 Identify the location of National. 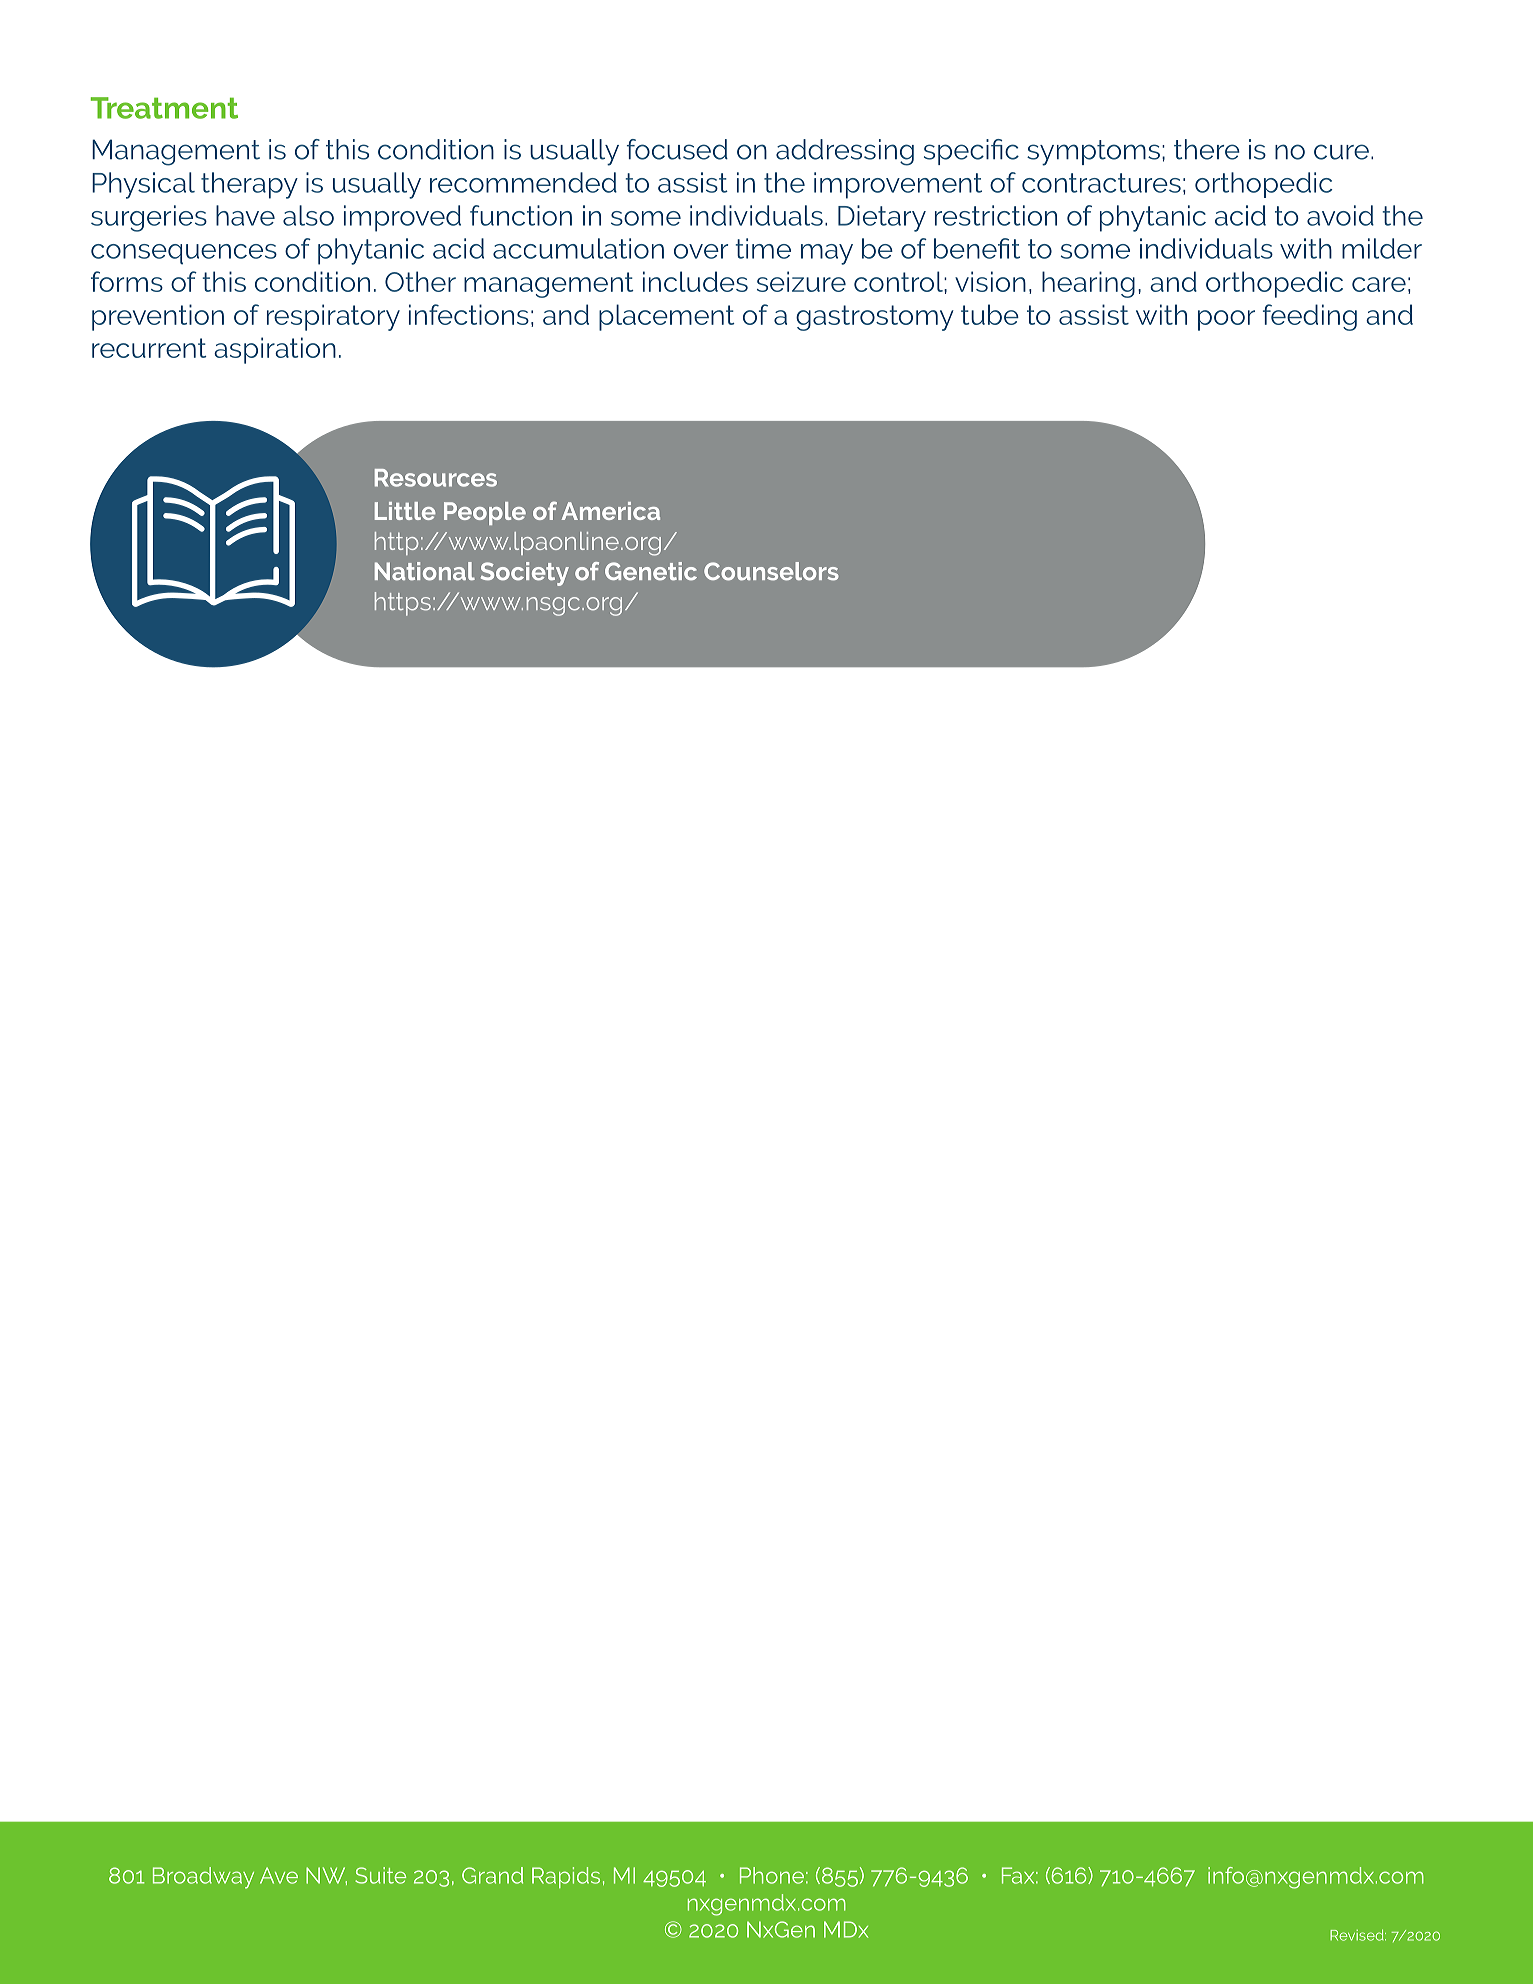
(425, 571).
